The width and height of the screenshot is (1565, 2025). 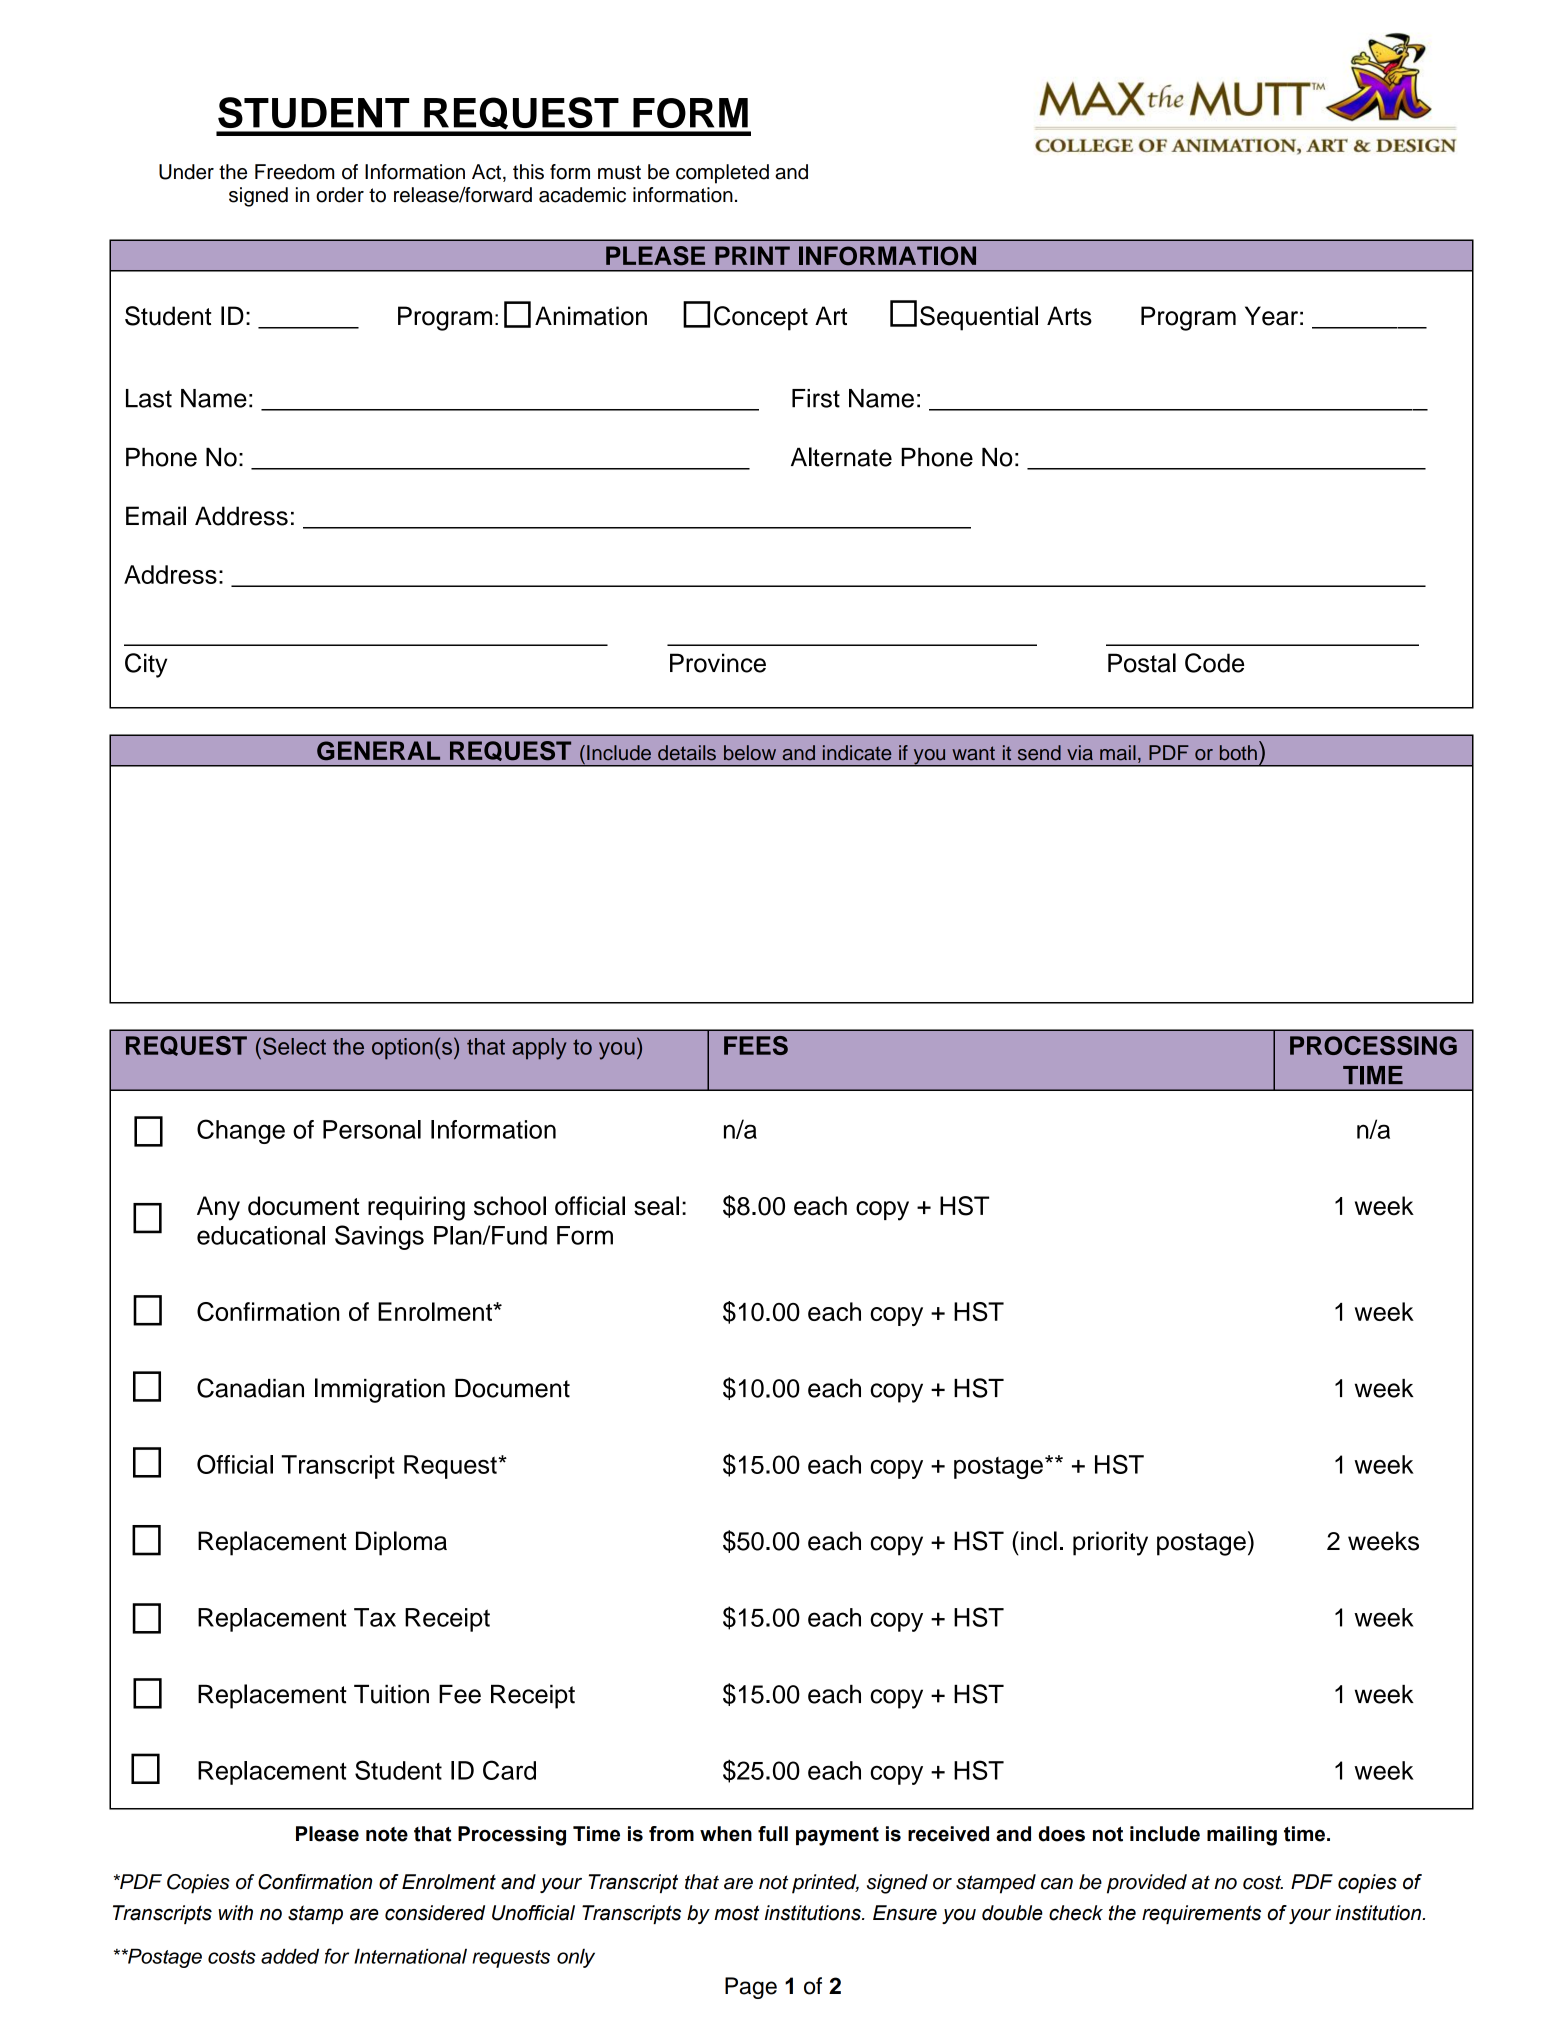 What do you see at coordinates (401, 1543) in the screenshot?
I see `Diploma` at bounding box center [401, 1543].
